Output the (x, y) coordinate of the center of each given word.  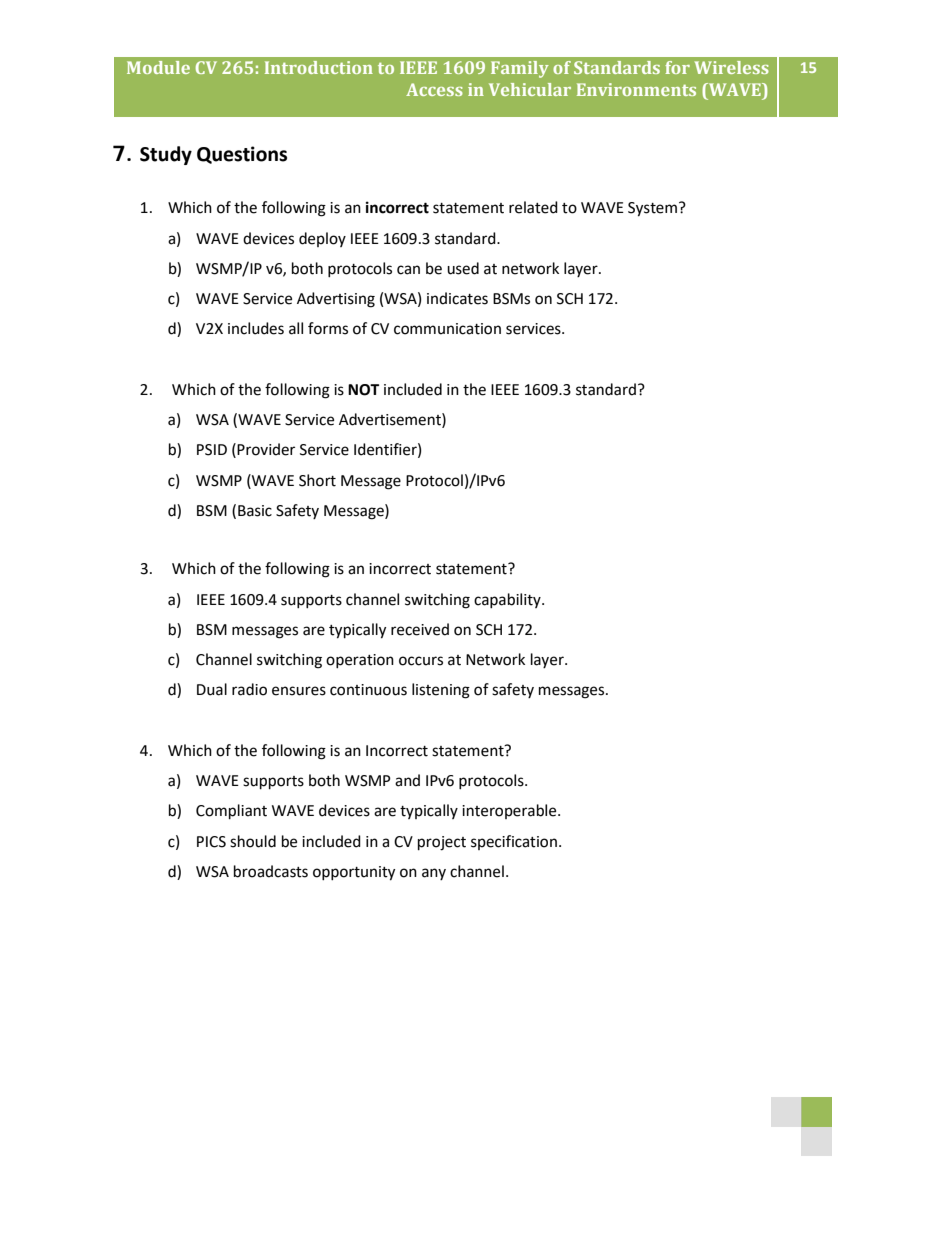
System (652, 209)
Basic (255, 511)
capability (508, 600)
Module (158, 67)
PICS (211, 842)
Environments (636, 89)
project (442, 843)
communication (447, 329)
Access (434, 89)
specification (514, 842)
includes (256, 328)
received (420, 629)
